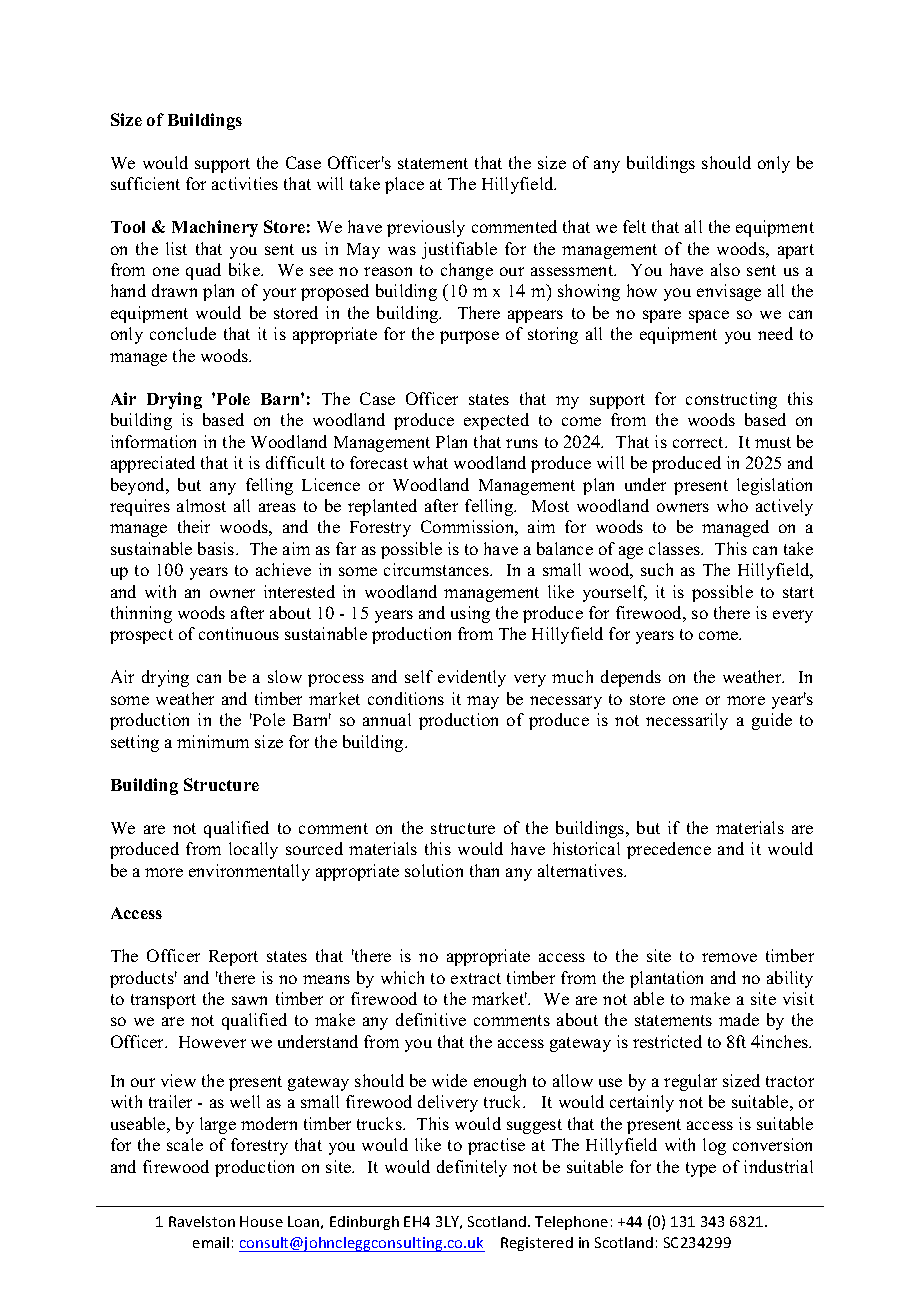  What do you see at coordinates (426, 228) in the screenshot?
I see `previously` at bounding box center [426, 228].
